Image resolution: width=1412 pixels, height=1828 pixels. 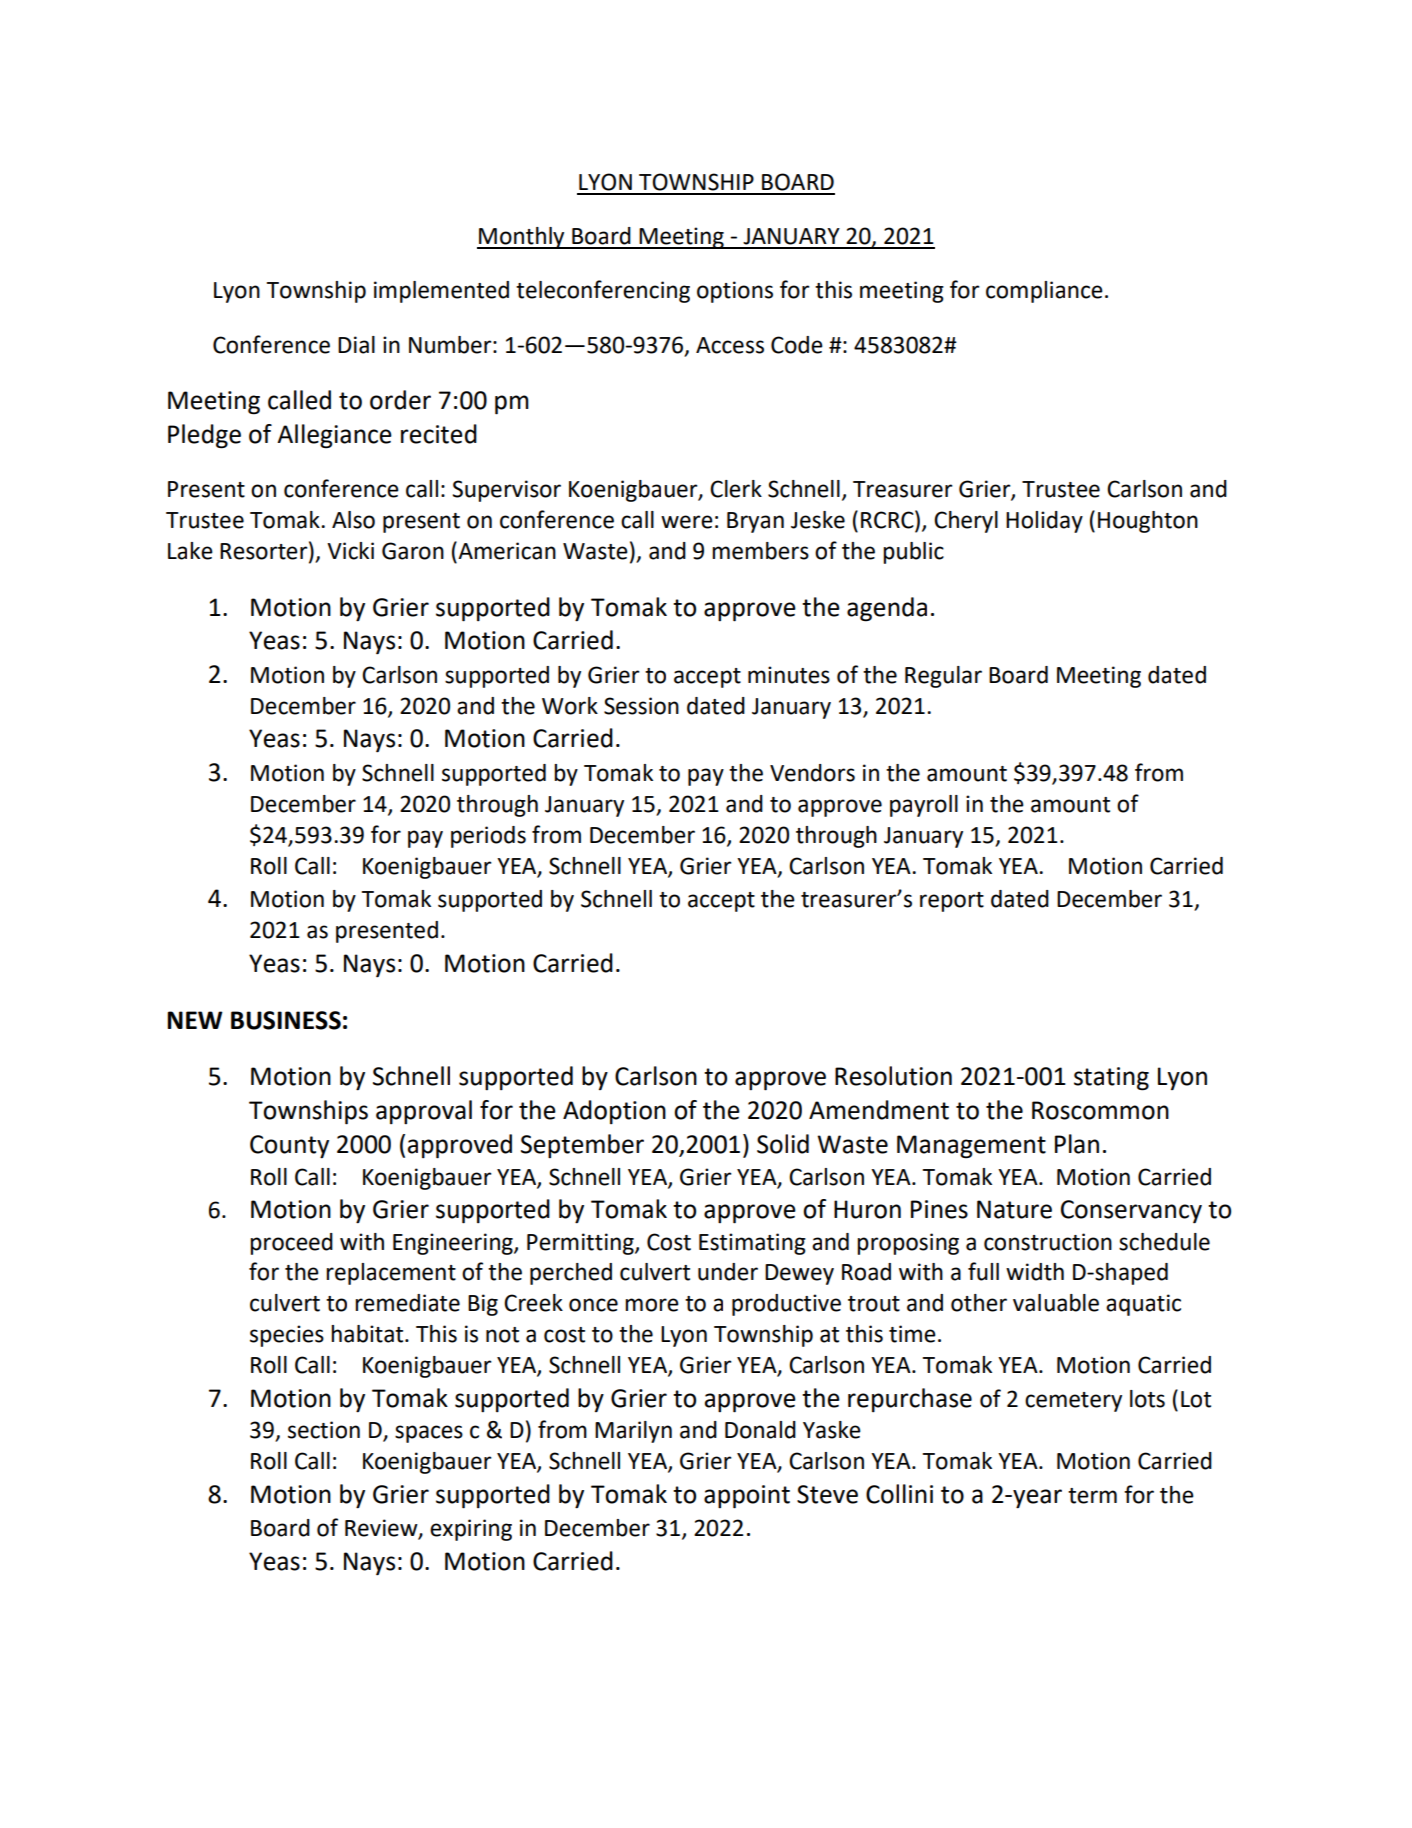 What do you see at coordinates (747, 1497) in the screenshot?
I see `appoint` at bounding box center [747, 1497].
